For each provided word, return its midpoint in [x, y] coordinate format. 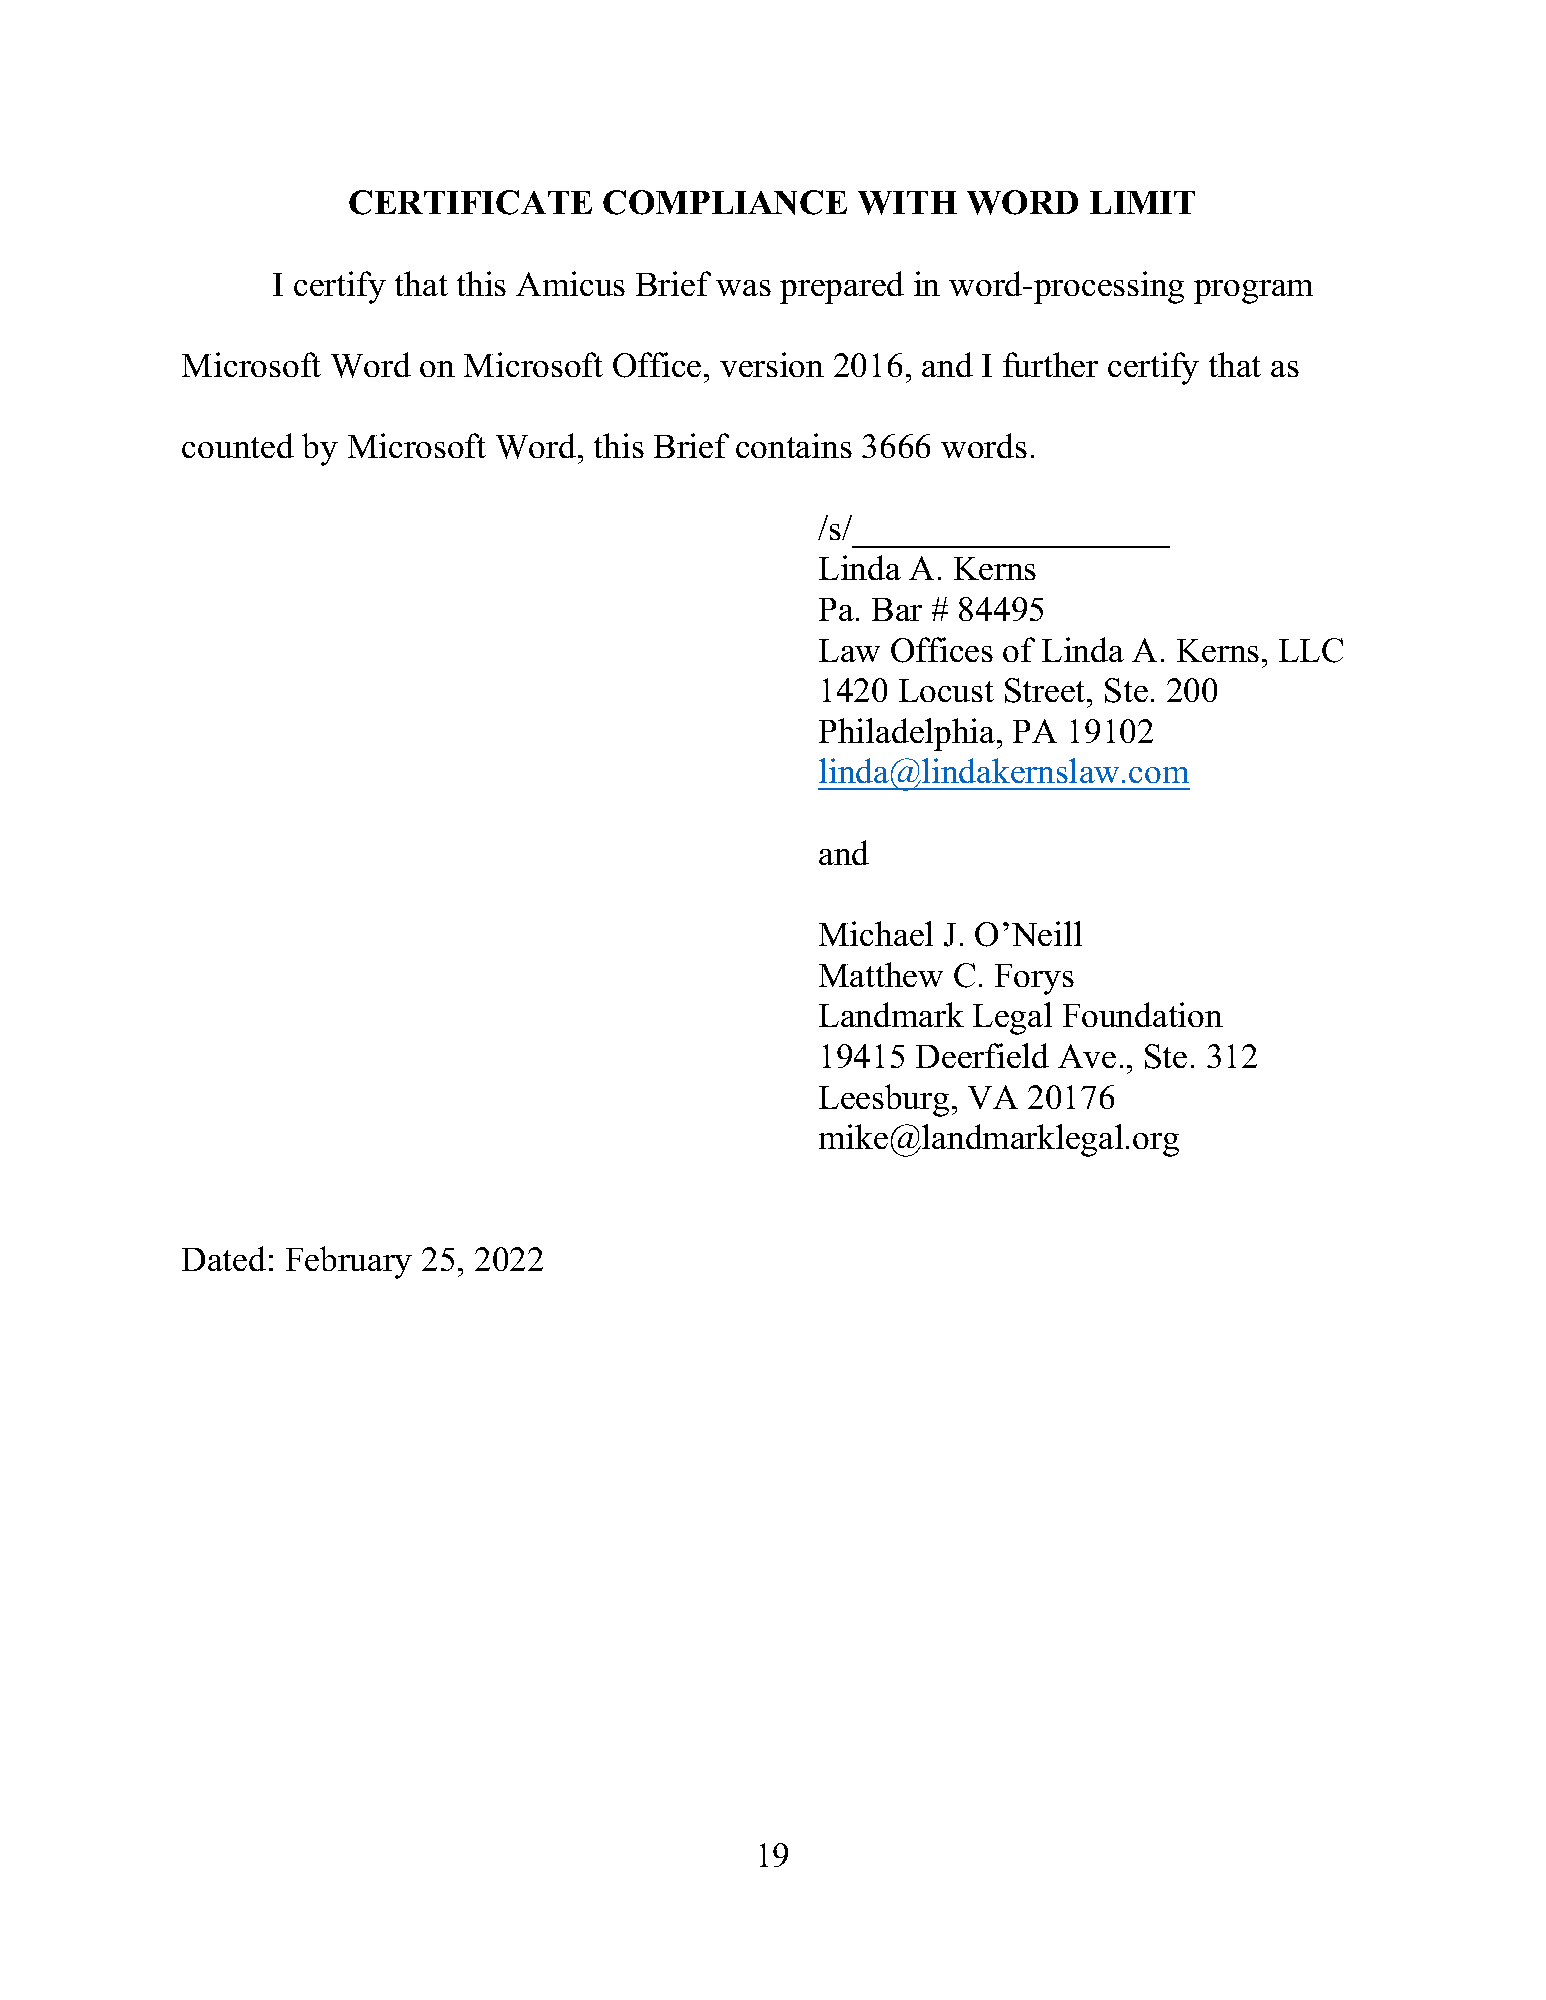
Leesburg [884, 1100]
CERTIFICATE [470, 202]
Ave [1087, 1056]
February [349, 1262]
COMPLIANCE [725, 202]
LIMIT [1142, 202]
